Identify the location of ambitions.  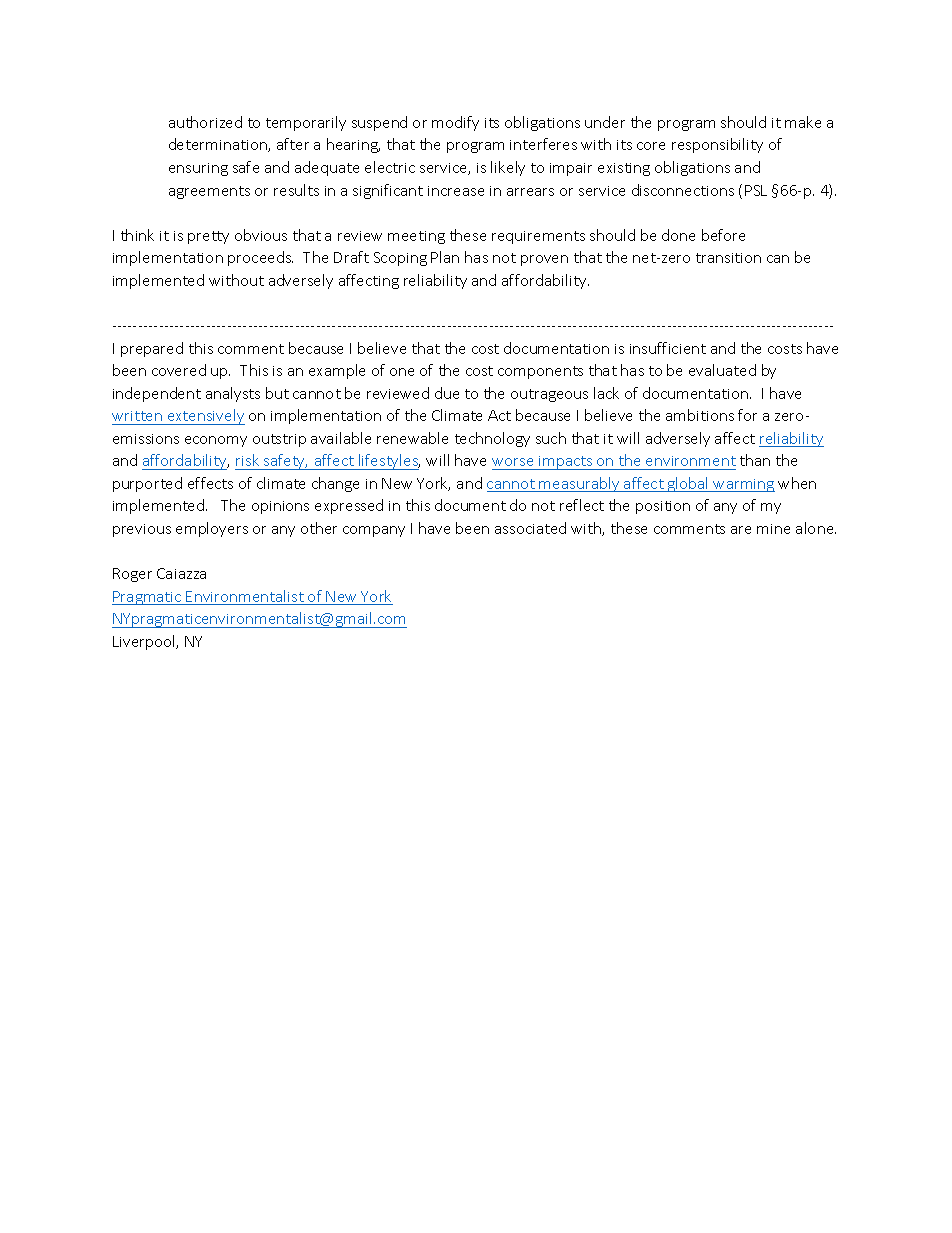
(700, 415).
